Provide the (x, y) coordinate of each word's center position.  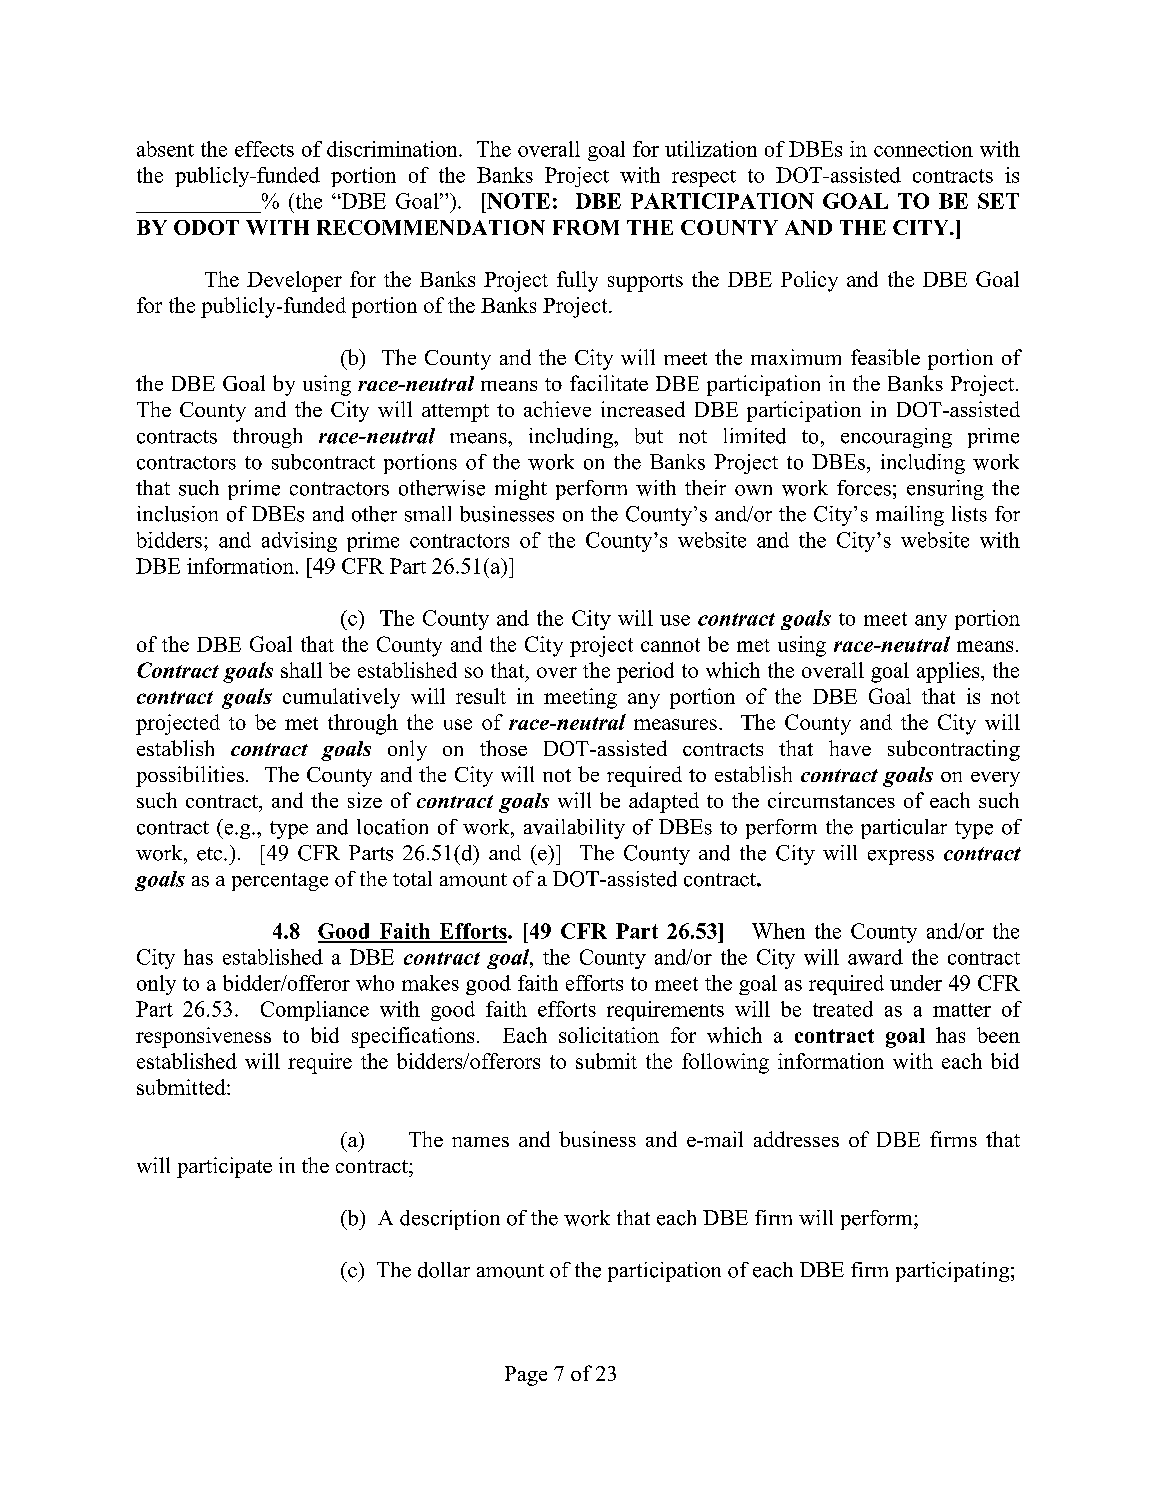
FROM (586, 227)
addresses (796, 1139)
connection (923, 149)
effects (264, 149)
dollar (444, 1270)
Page (526, 1376)
